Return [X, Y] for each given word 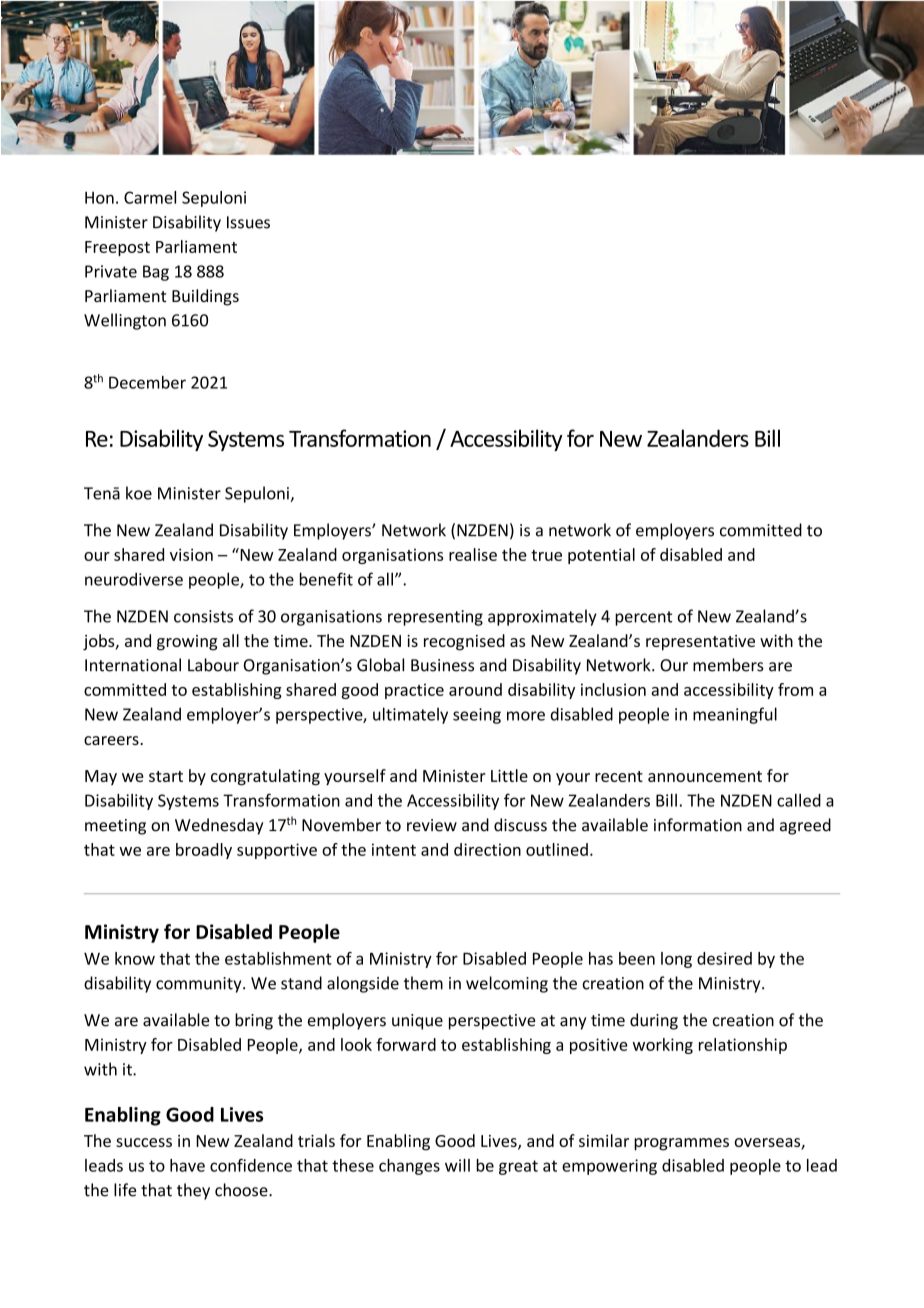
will [457, 1165]
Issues [248, 222]
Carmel [150, 197]
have [187, 1165]
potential [601, 556]
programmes [681, 1144]
